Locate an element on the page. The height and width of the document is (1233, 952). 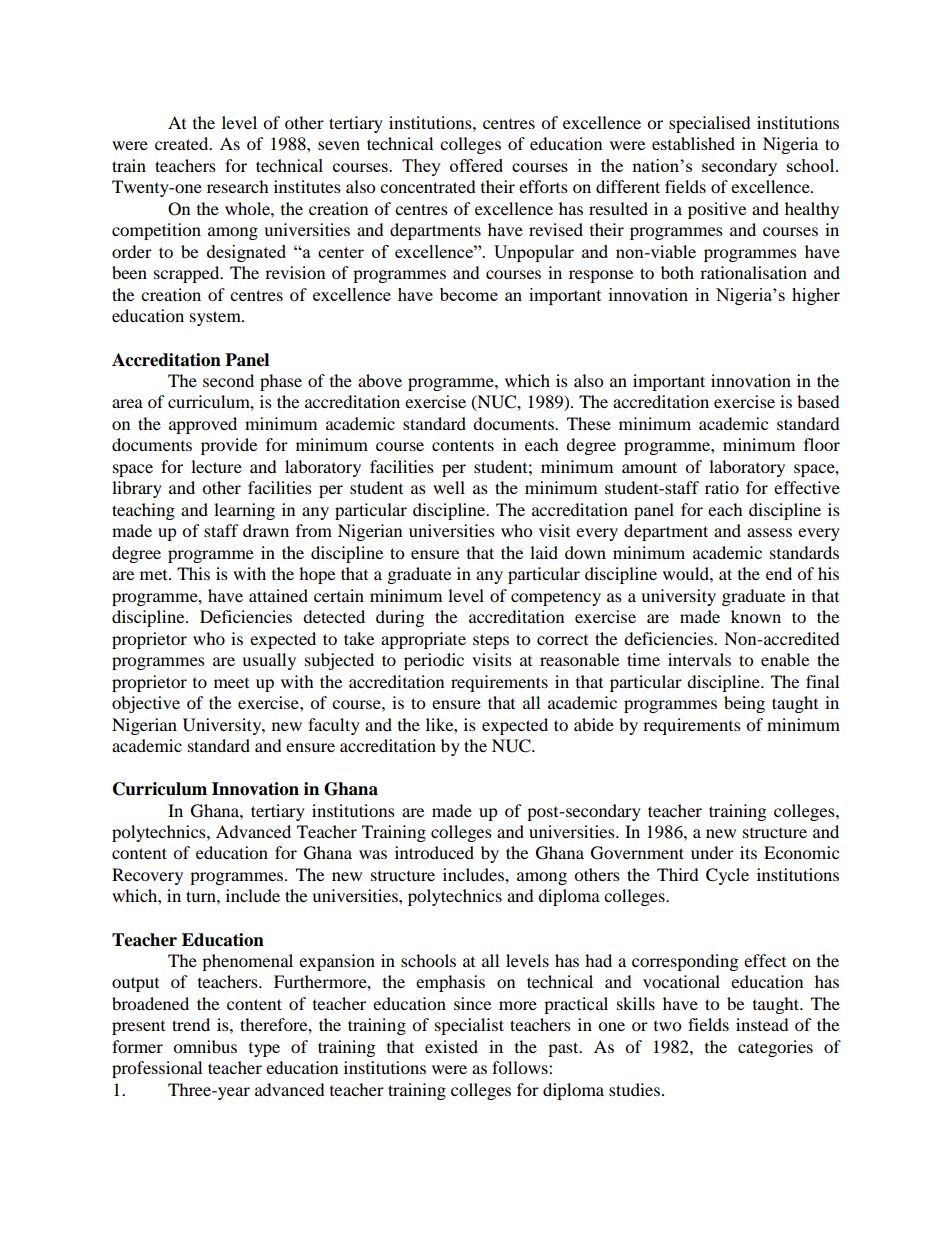
existed is located at coordinates (451, 1046).
